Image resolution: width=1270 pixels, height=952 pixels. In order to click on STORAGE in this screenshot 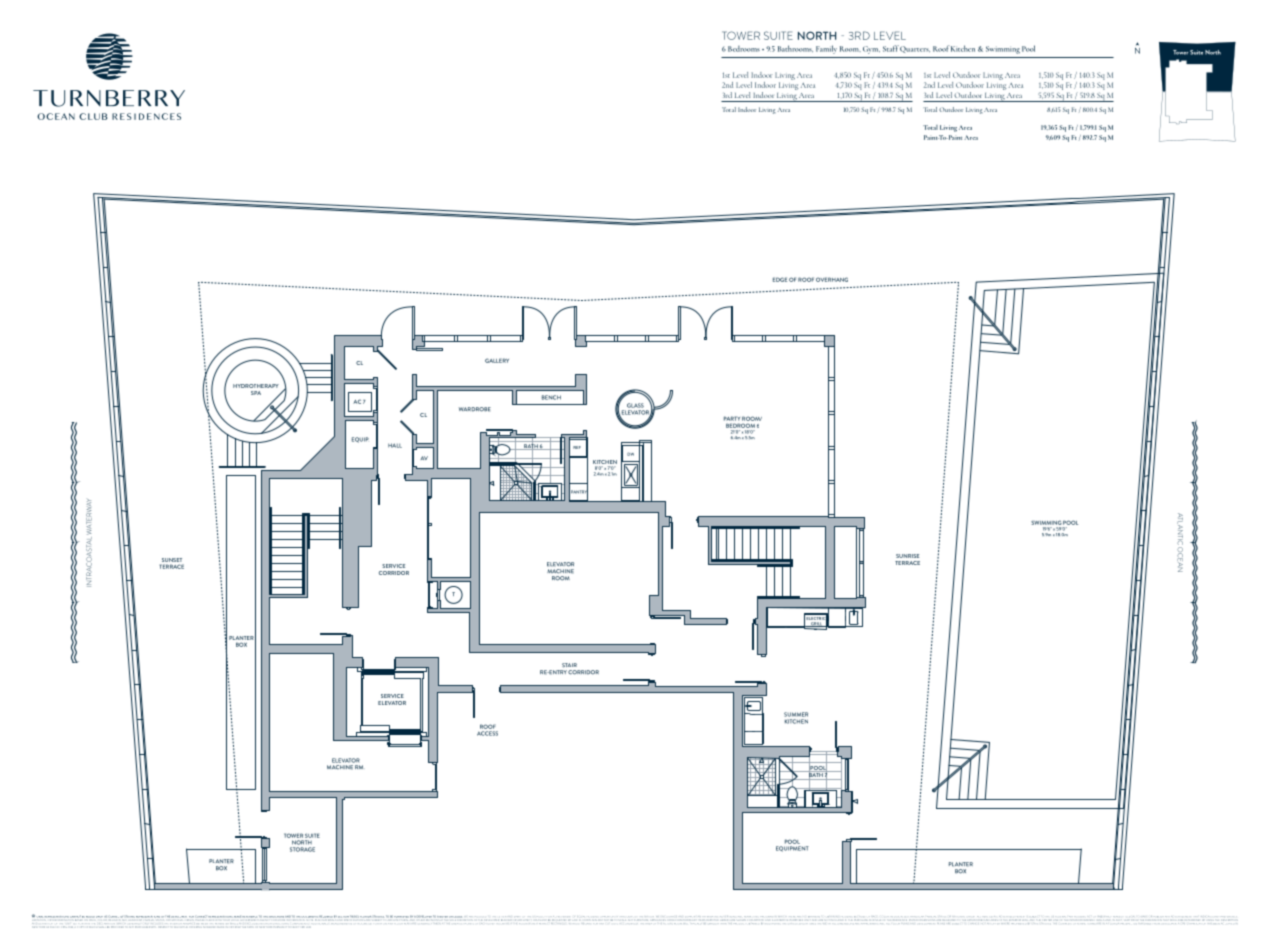, I will do `click(302, 849)`.
